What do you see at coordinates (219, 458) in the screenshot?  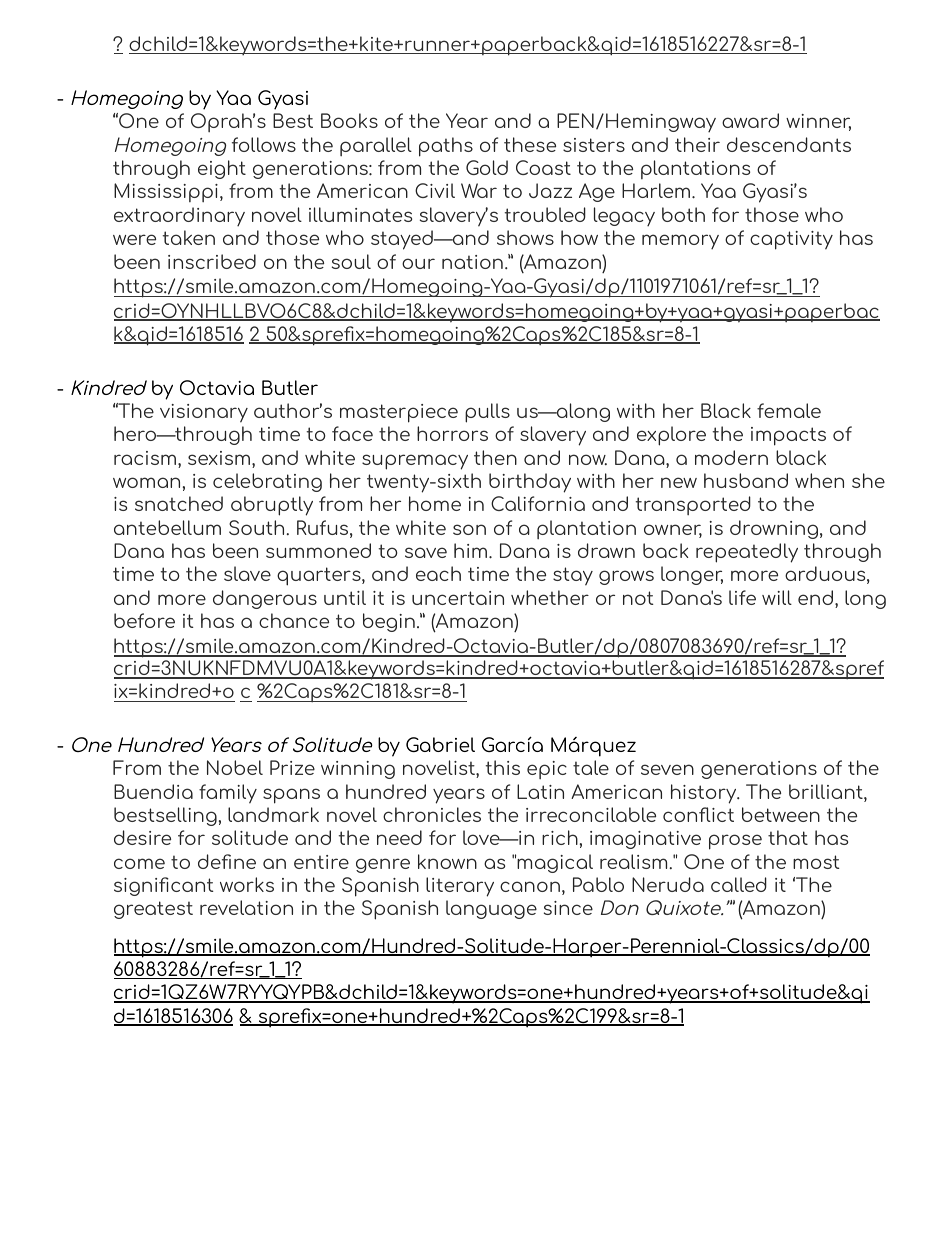 I see `sexism` at bounding box center [219, 458].
